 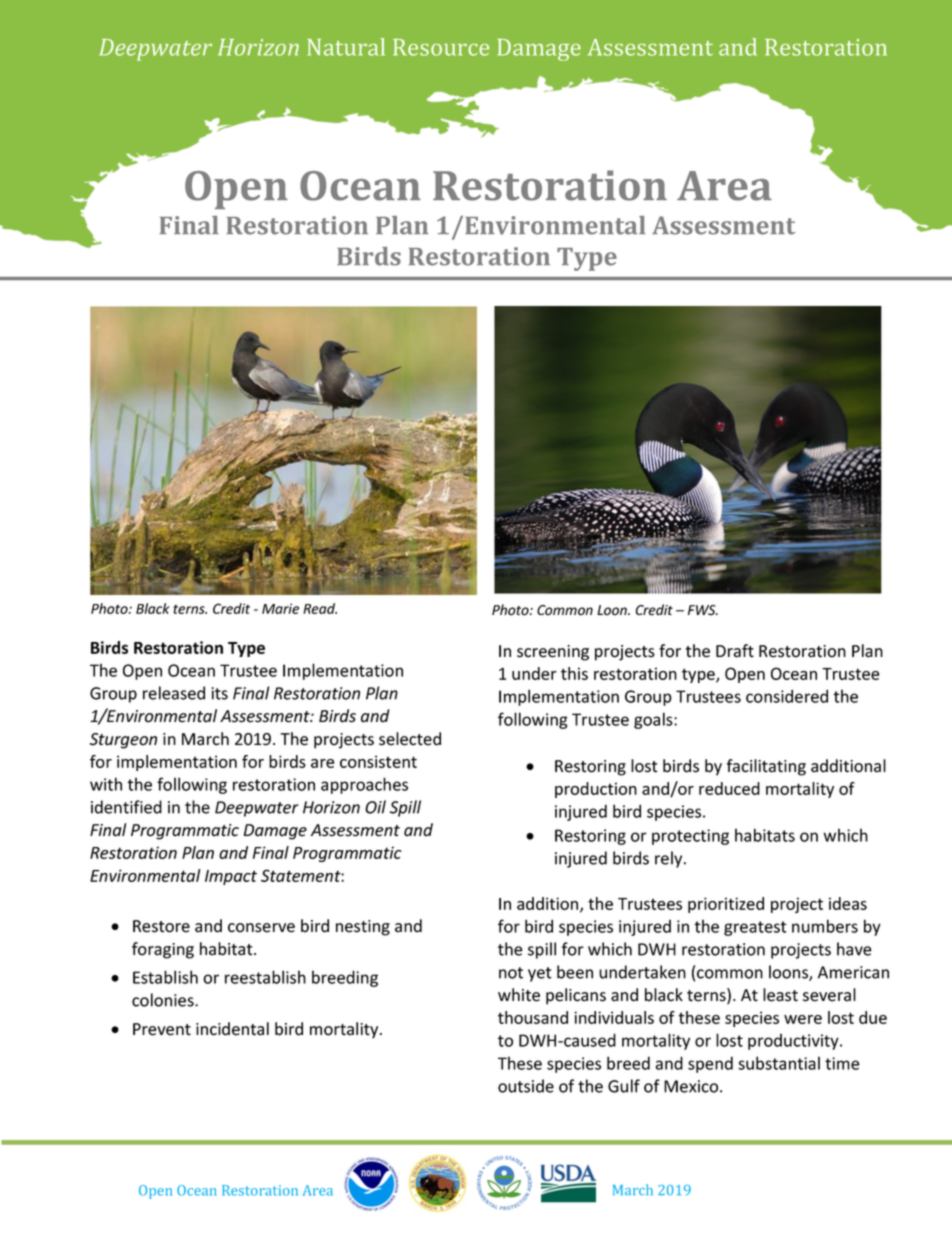 I want to click on FWS, so click(x=703, y=610).
